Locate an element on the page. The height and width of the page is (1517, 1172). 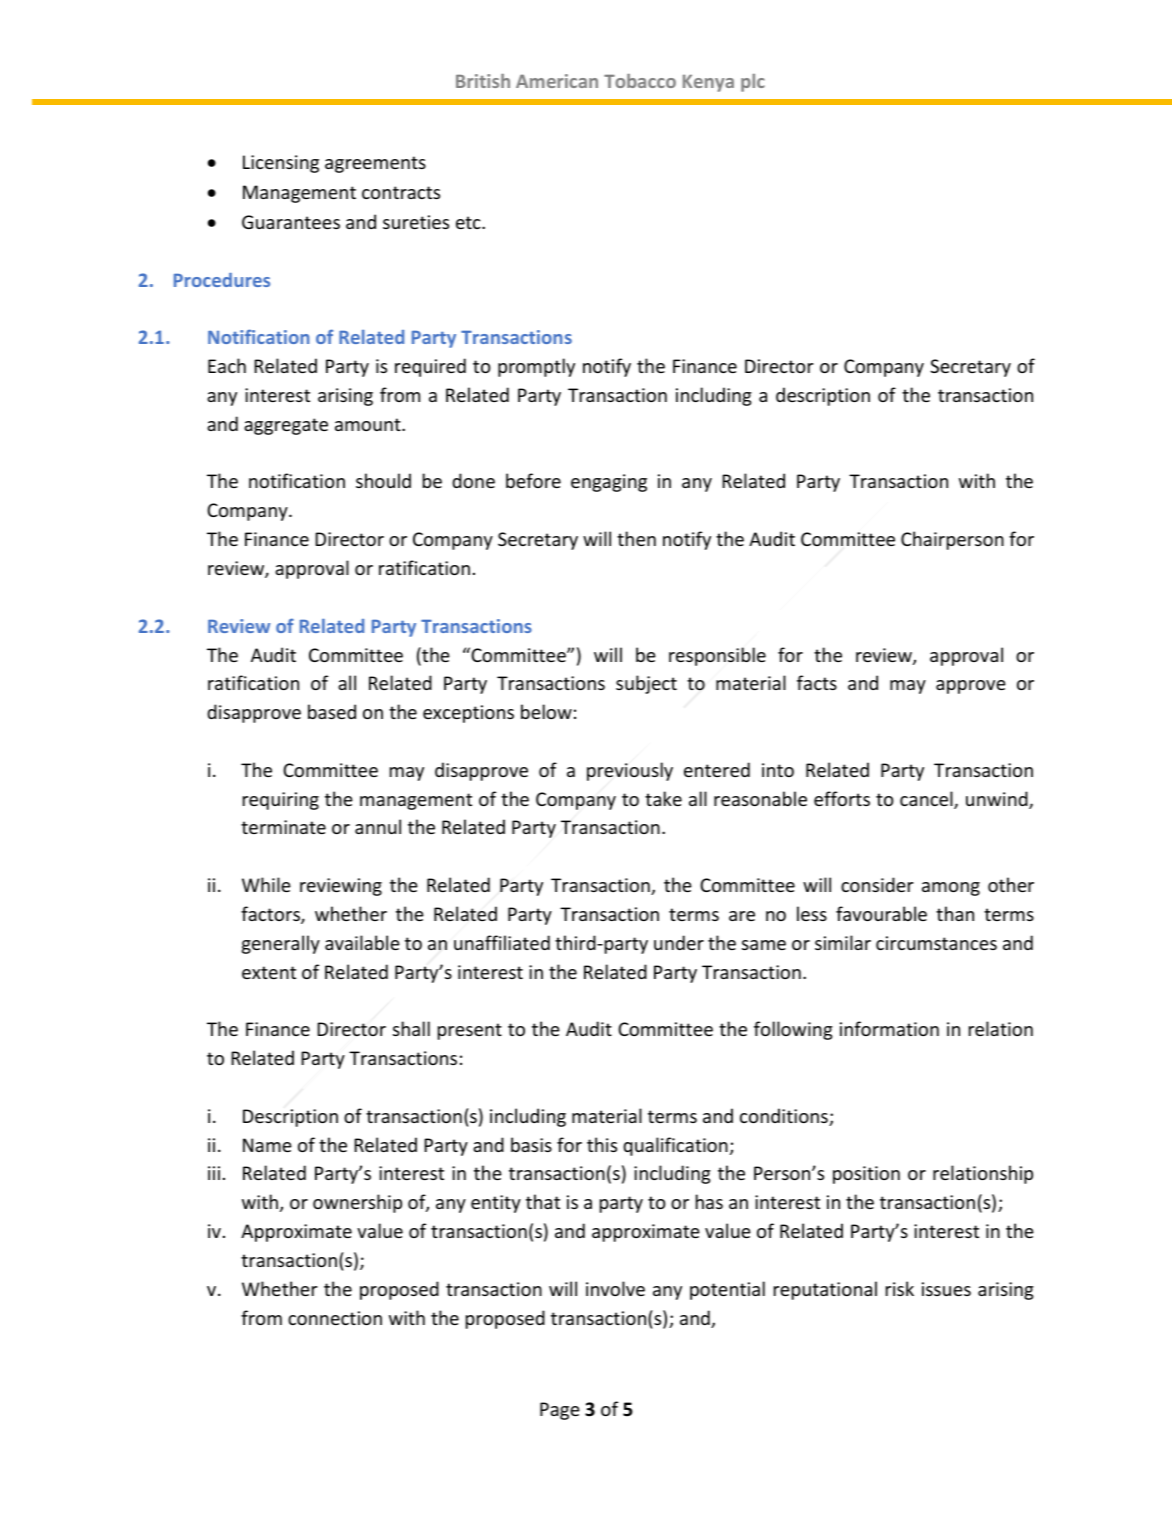
connection is located at coordinates (335, 1318).
